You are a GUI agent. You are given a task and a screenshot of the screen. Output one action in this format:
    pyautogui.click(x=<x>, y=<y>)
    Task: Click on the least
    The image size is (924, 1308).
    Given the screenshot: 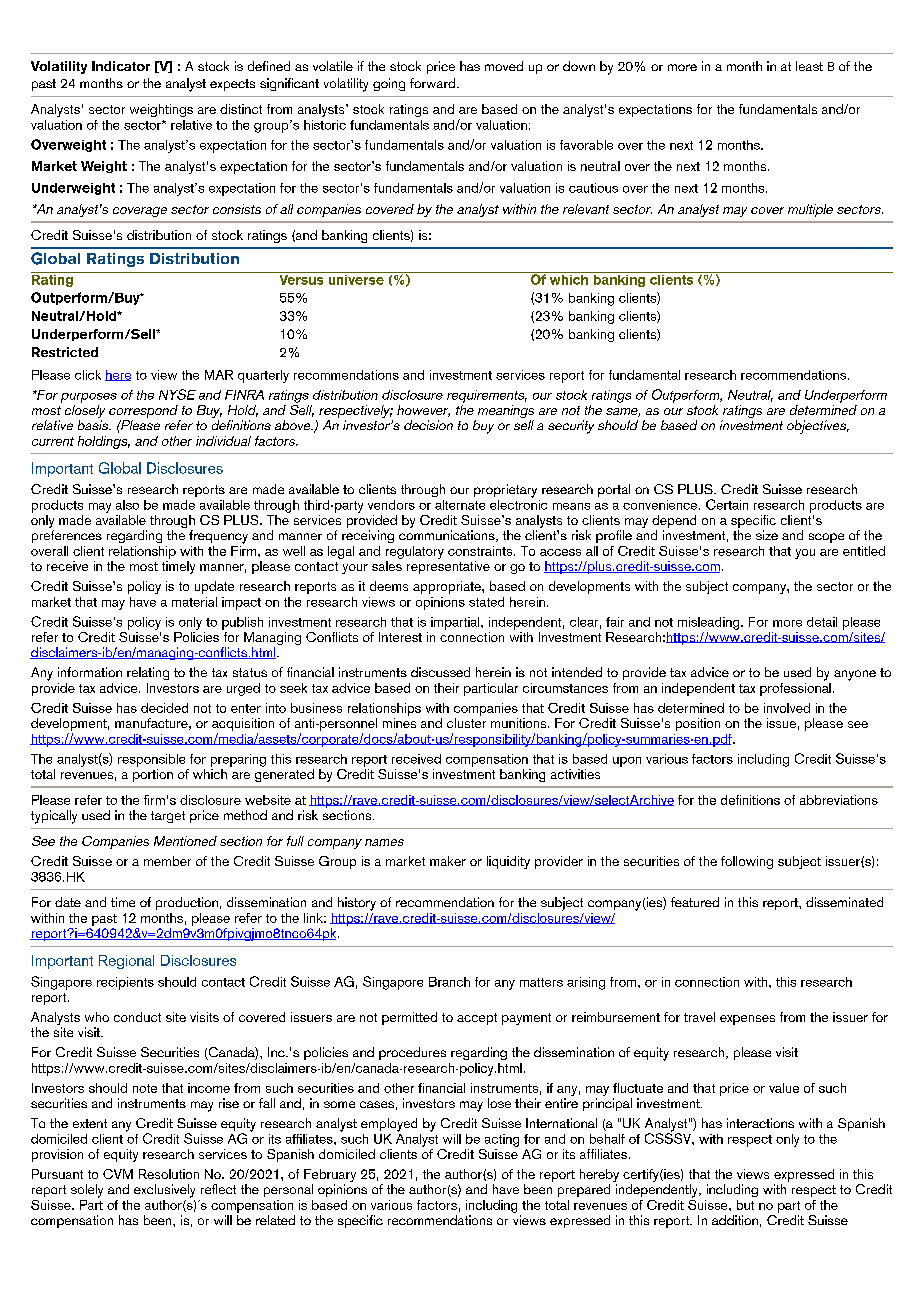 What is the action you would take?
    pyautogui.click(x=809, y=66)
